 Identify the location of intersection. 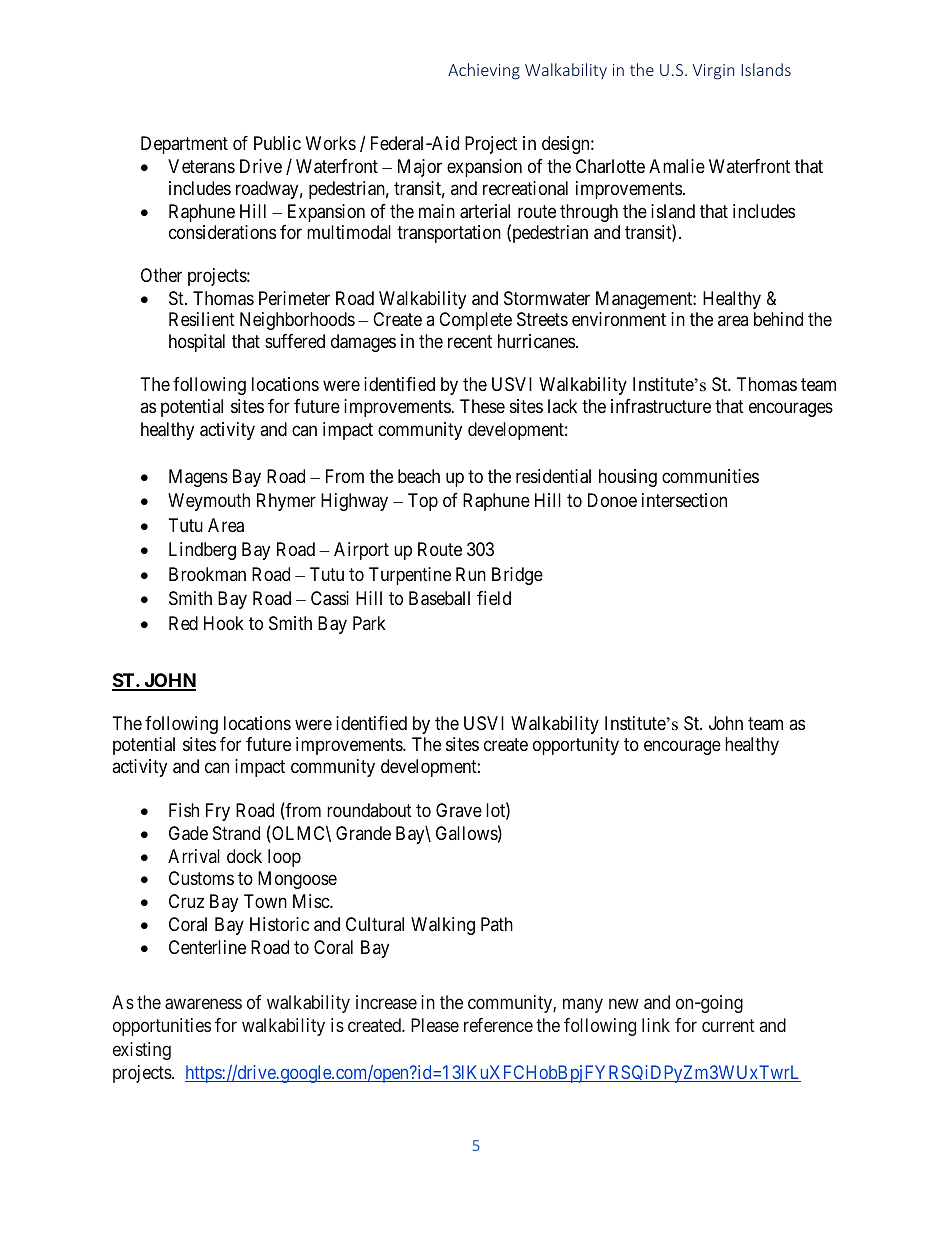
(684, 500).
